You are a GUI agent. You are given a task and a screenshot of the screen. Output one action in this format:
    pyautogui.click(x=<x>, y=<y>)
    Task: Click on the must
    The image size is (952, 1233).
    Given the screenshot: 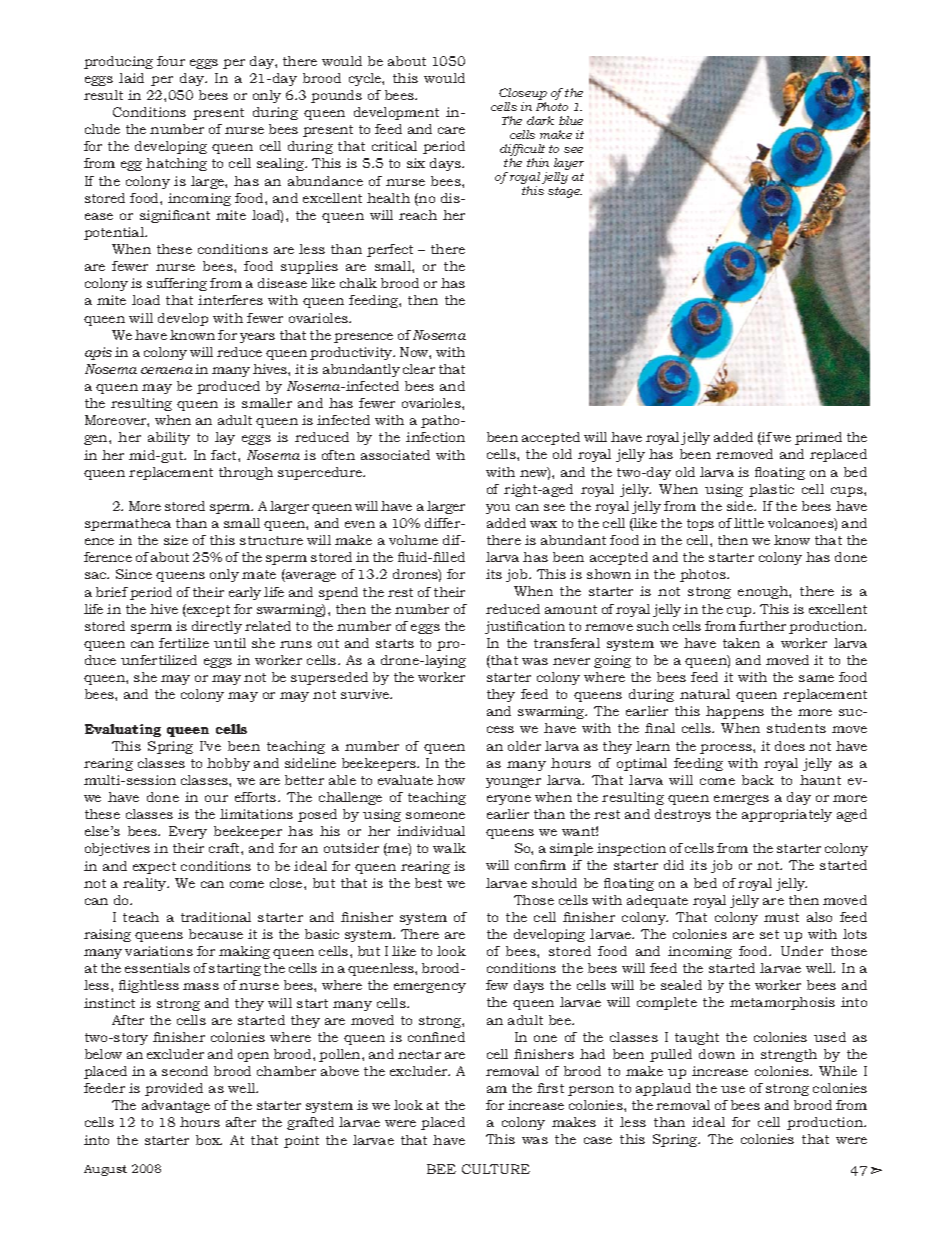 What is the action you would take?
    pyautogui.click(x=781, y=917)
